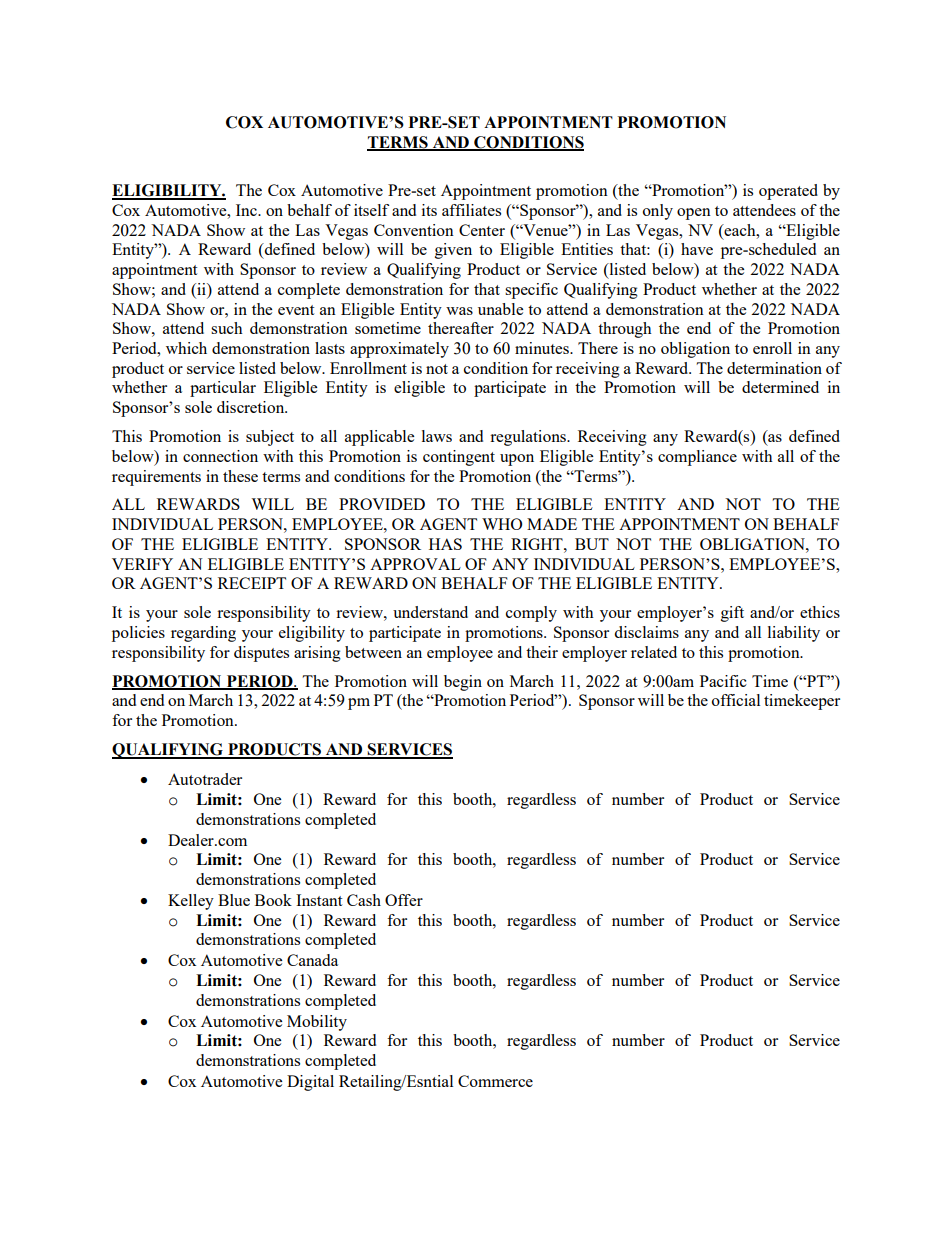 This screenshot has height=1233, width=952. I want to click on open, so click(694, 214).
